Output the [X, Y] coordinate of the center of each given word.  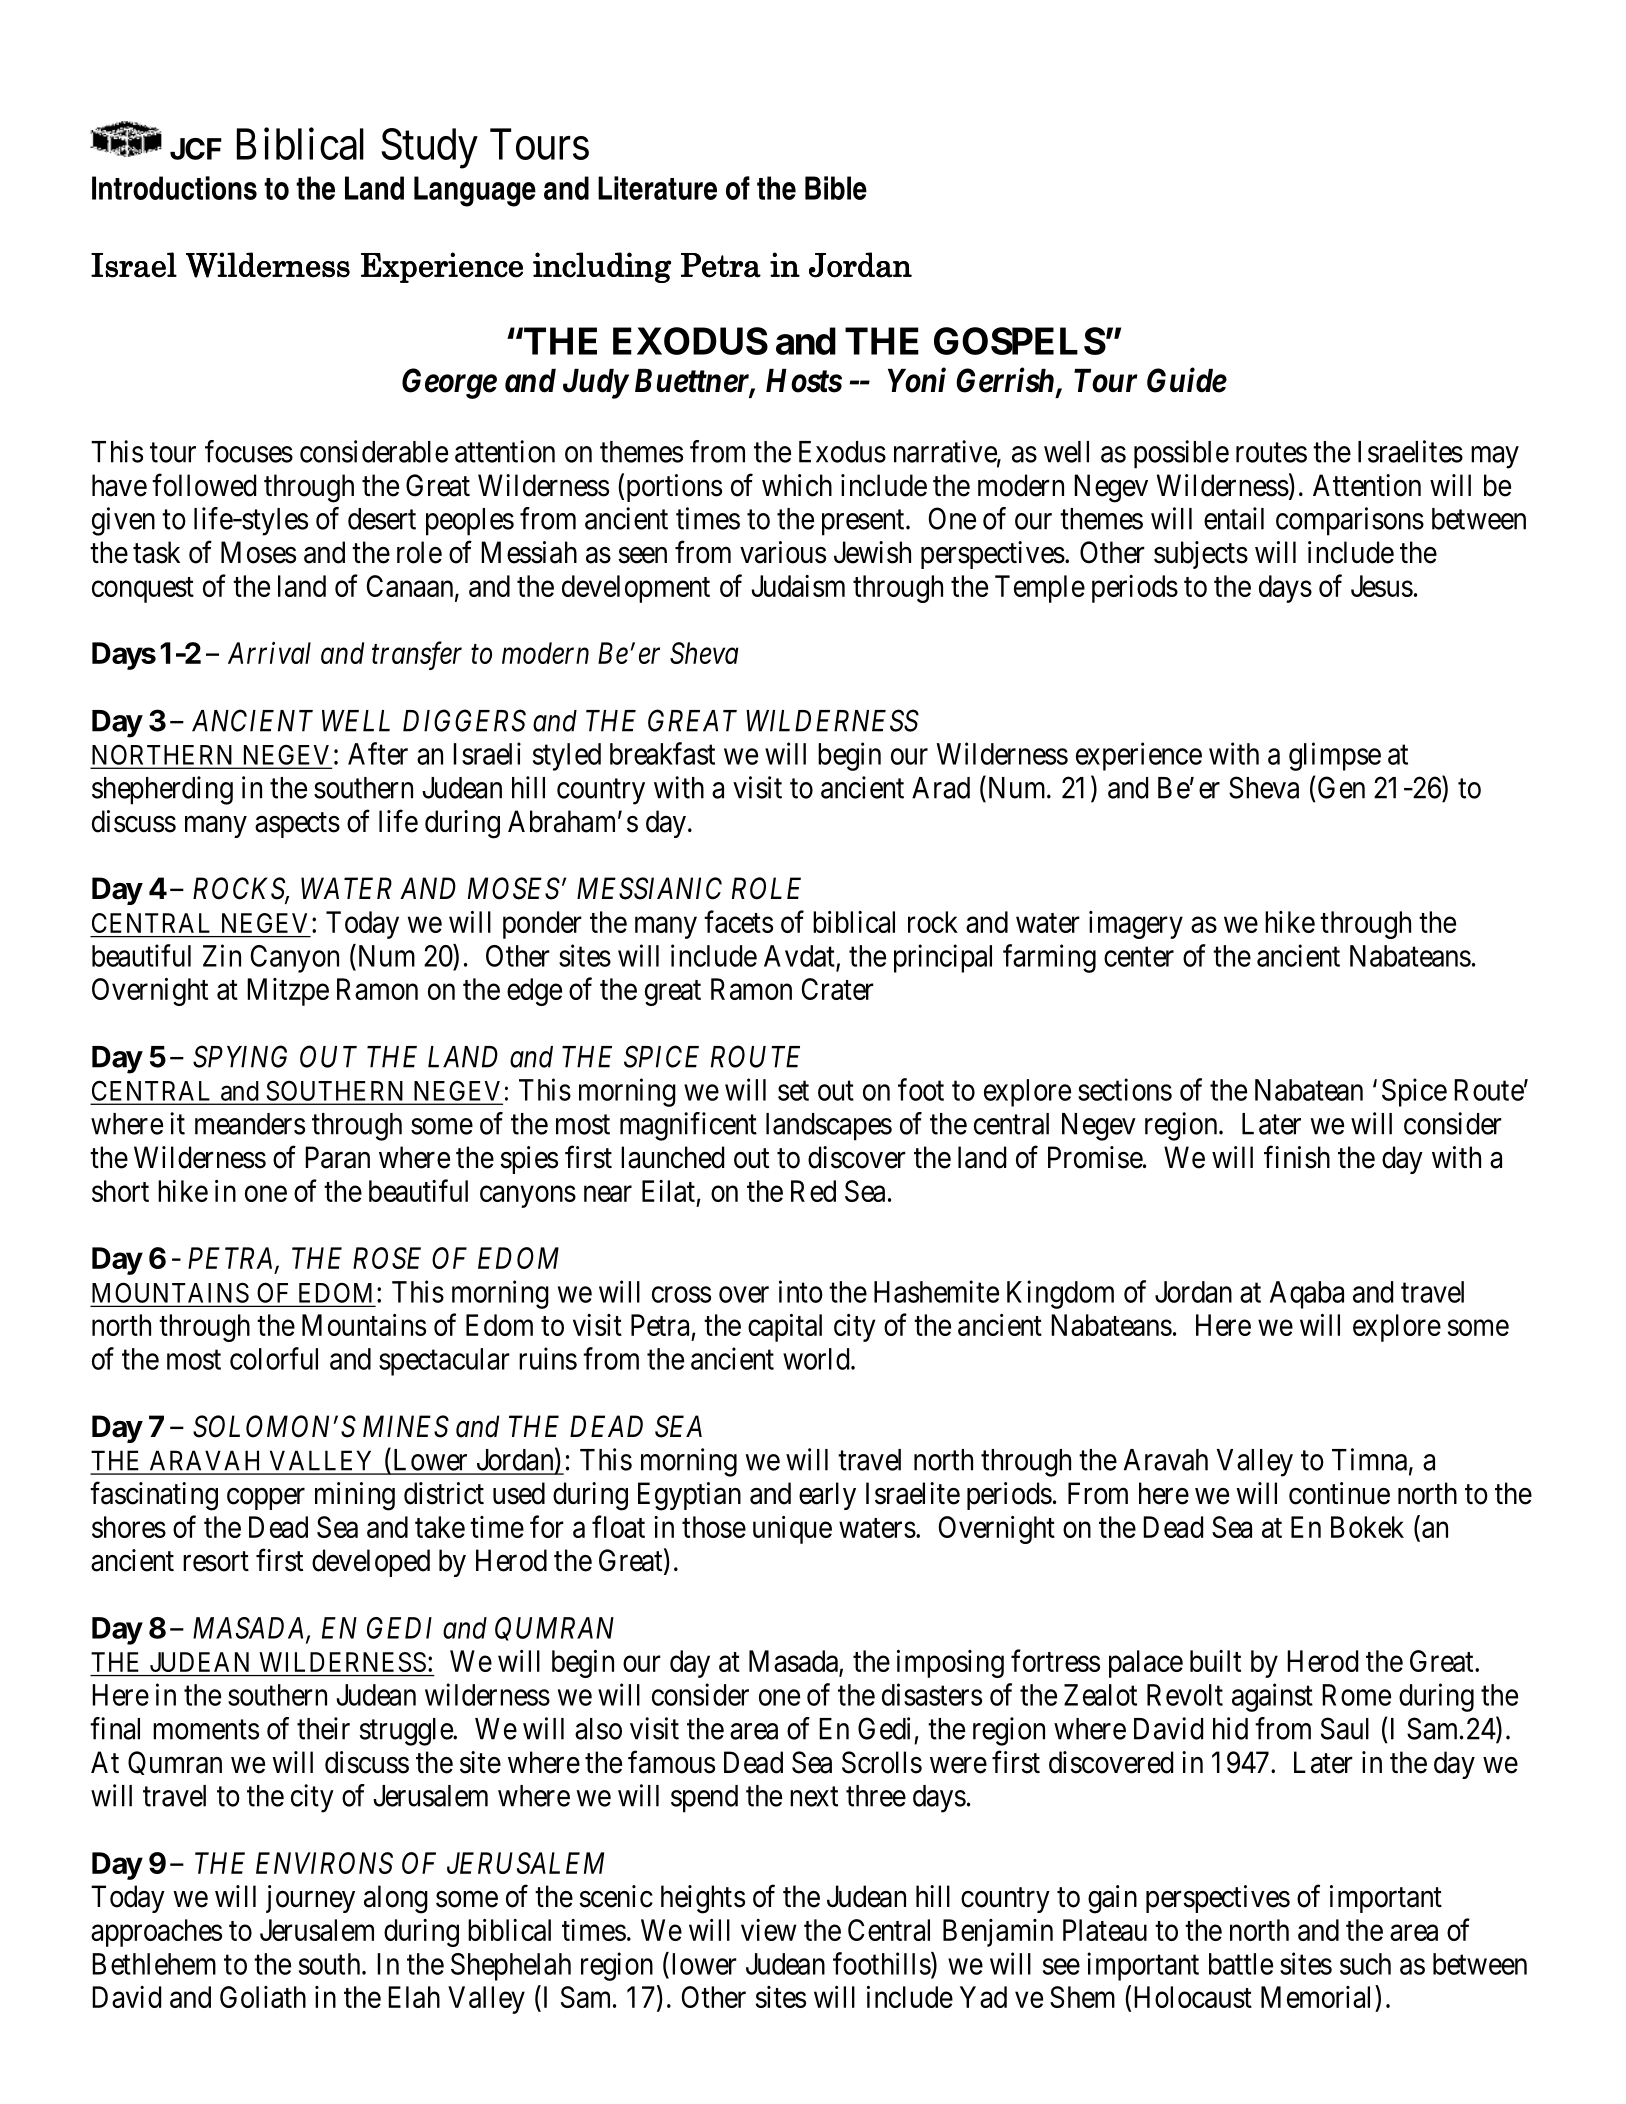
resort [216, 1562]
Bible [836, 188]
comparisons [1350, 521]
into [801, 1291]
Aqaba [1307, 1295]
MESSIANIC [649, 888]
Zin [222, 955]
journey [310, 1899]
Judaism [798, 586]
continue [1339, 1493]
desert [382, 519]
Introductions [174, 188]
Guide [1187, 380]
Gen [1341, 787]
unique [792, 1530]
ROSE [387, 1258]
